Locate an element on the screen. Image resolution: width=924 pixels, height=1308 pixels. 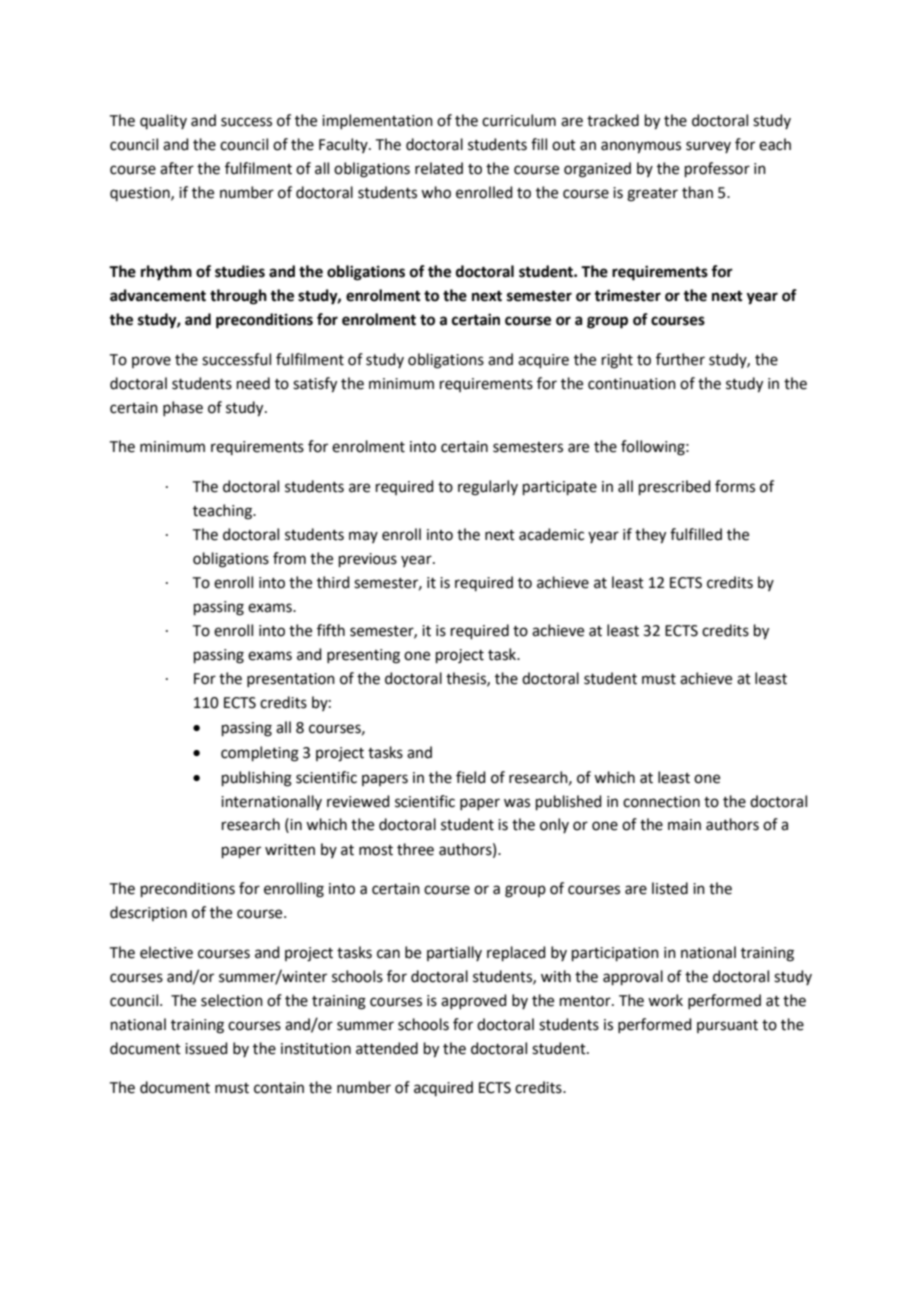
after is located at coordinates (177, 168).
